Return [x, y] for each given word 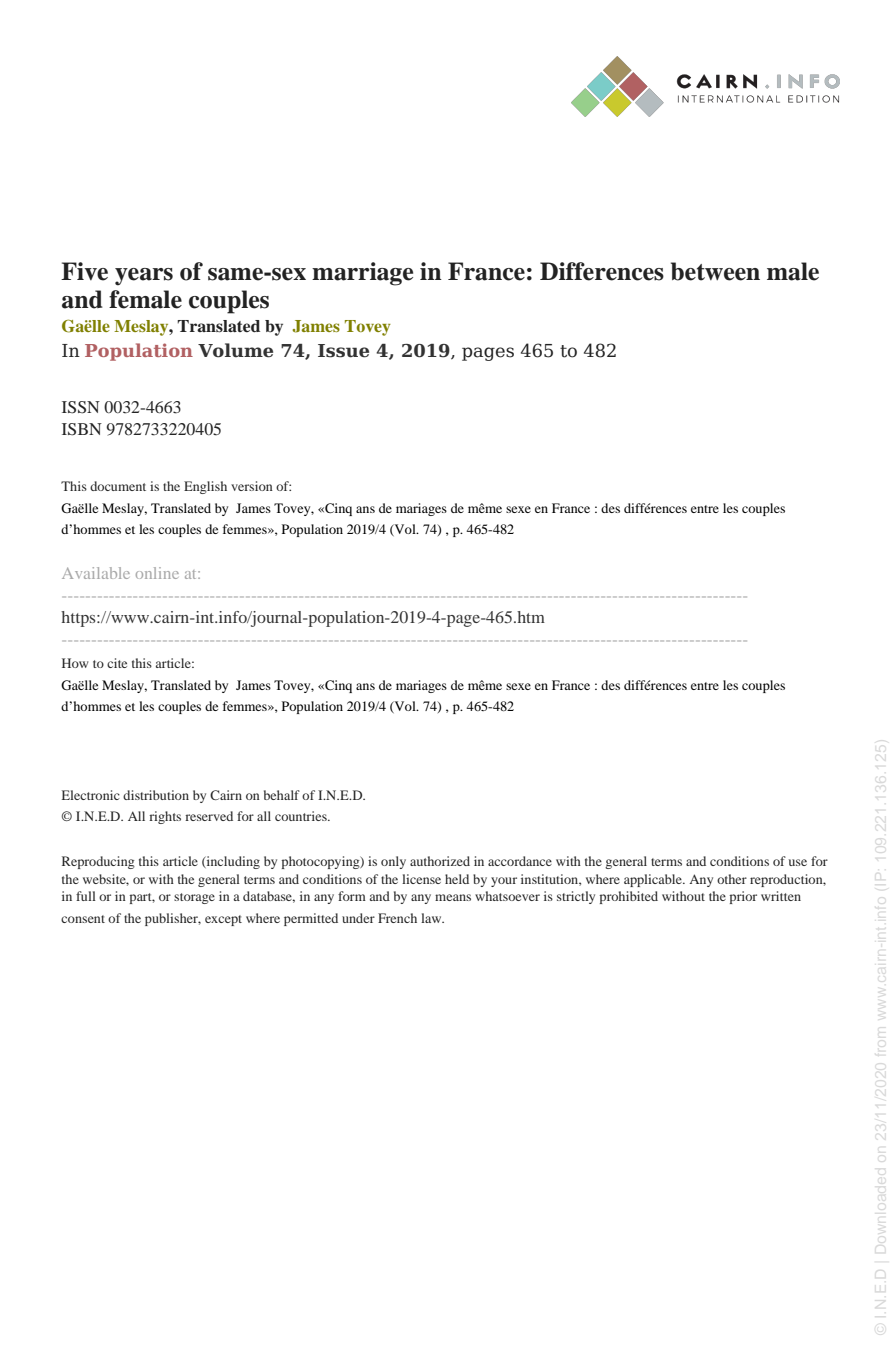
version [252, 486]
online [157, 573]
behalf [282, 795]
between [715, 271]
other [732, 879]
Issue [343, 351]
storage [194, 898]
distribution [156, 795]
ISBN [82, 429]
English [205, 487]
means [453, 897]
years [144, 277]
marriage [362, 274]
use [798, 862]
